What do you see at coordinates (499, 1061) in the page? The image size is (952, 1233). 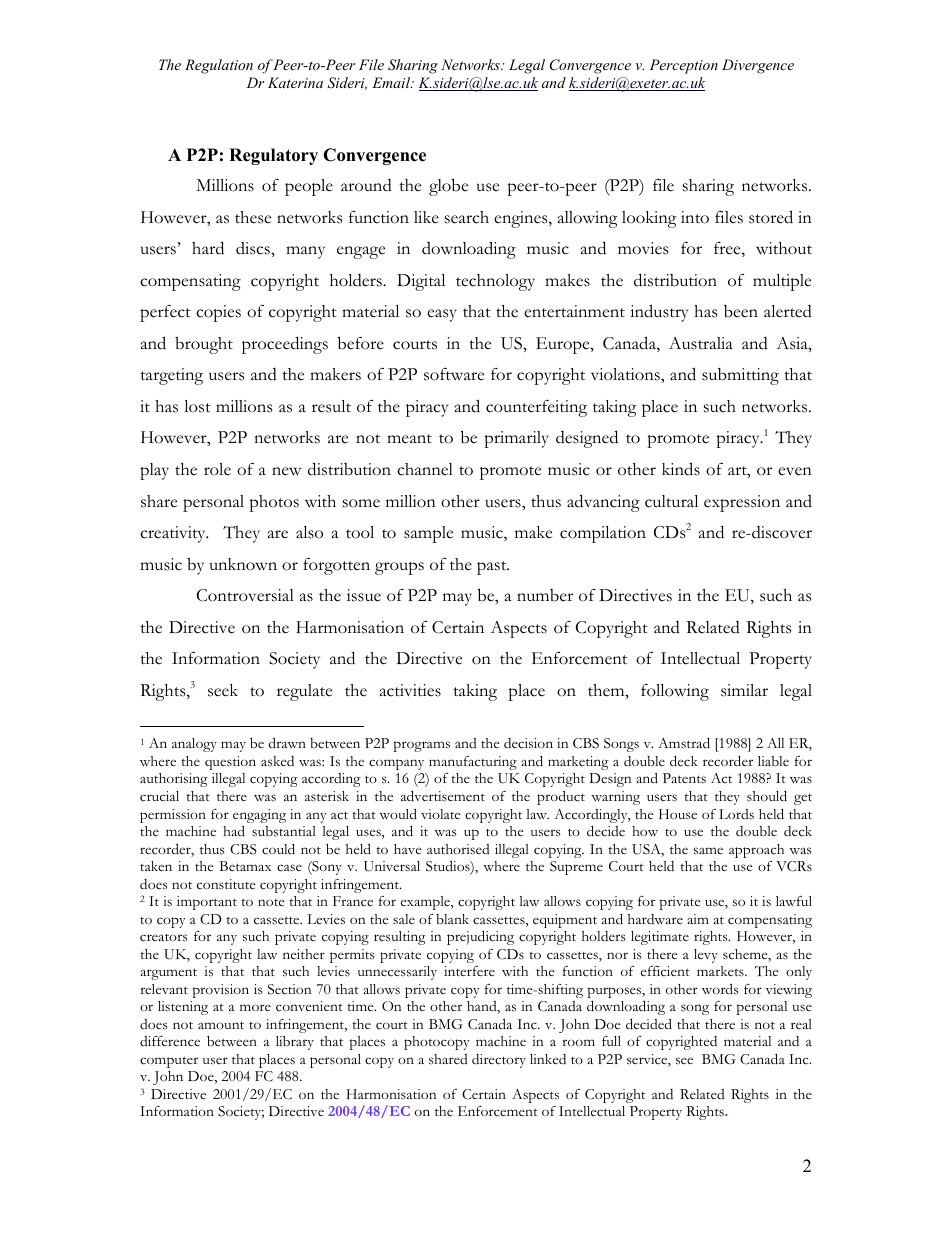 I see `directory` at bounding box center [499, 1061].
